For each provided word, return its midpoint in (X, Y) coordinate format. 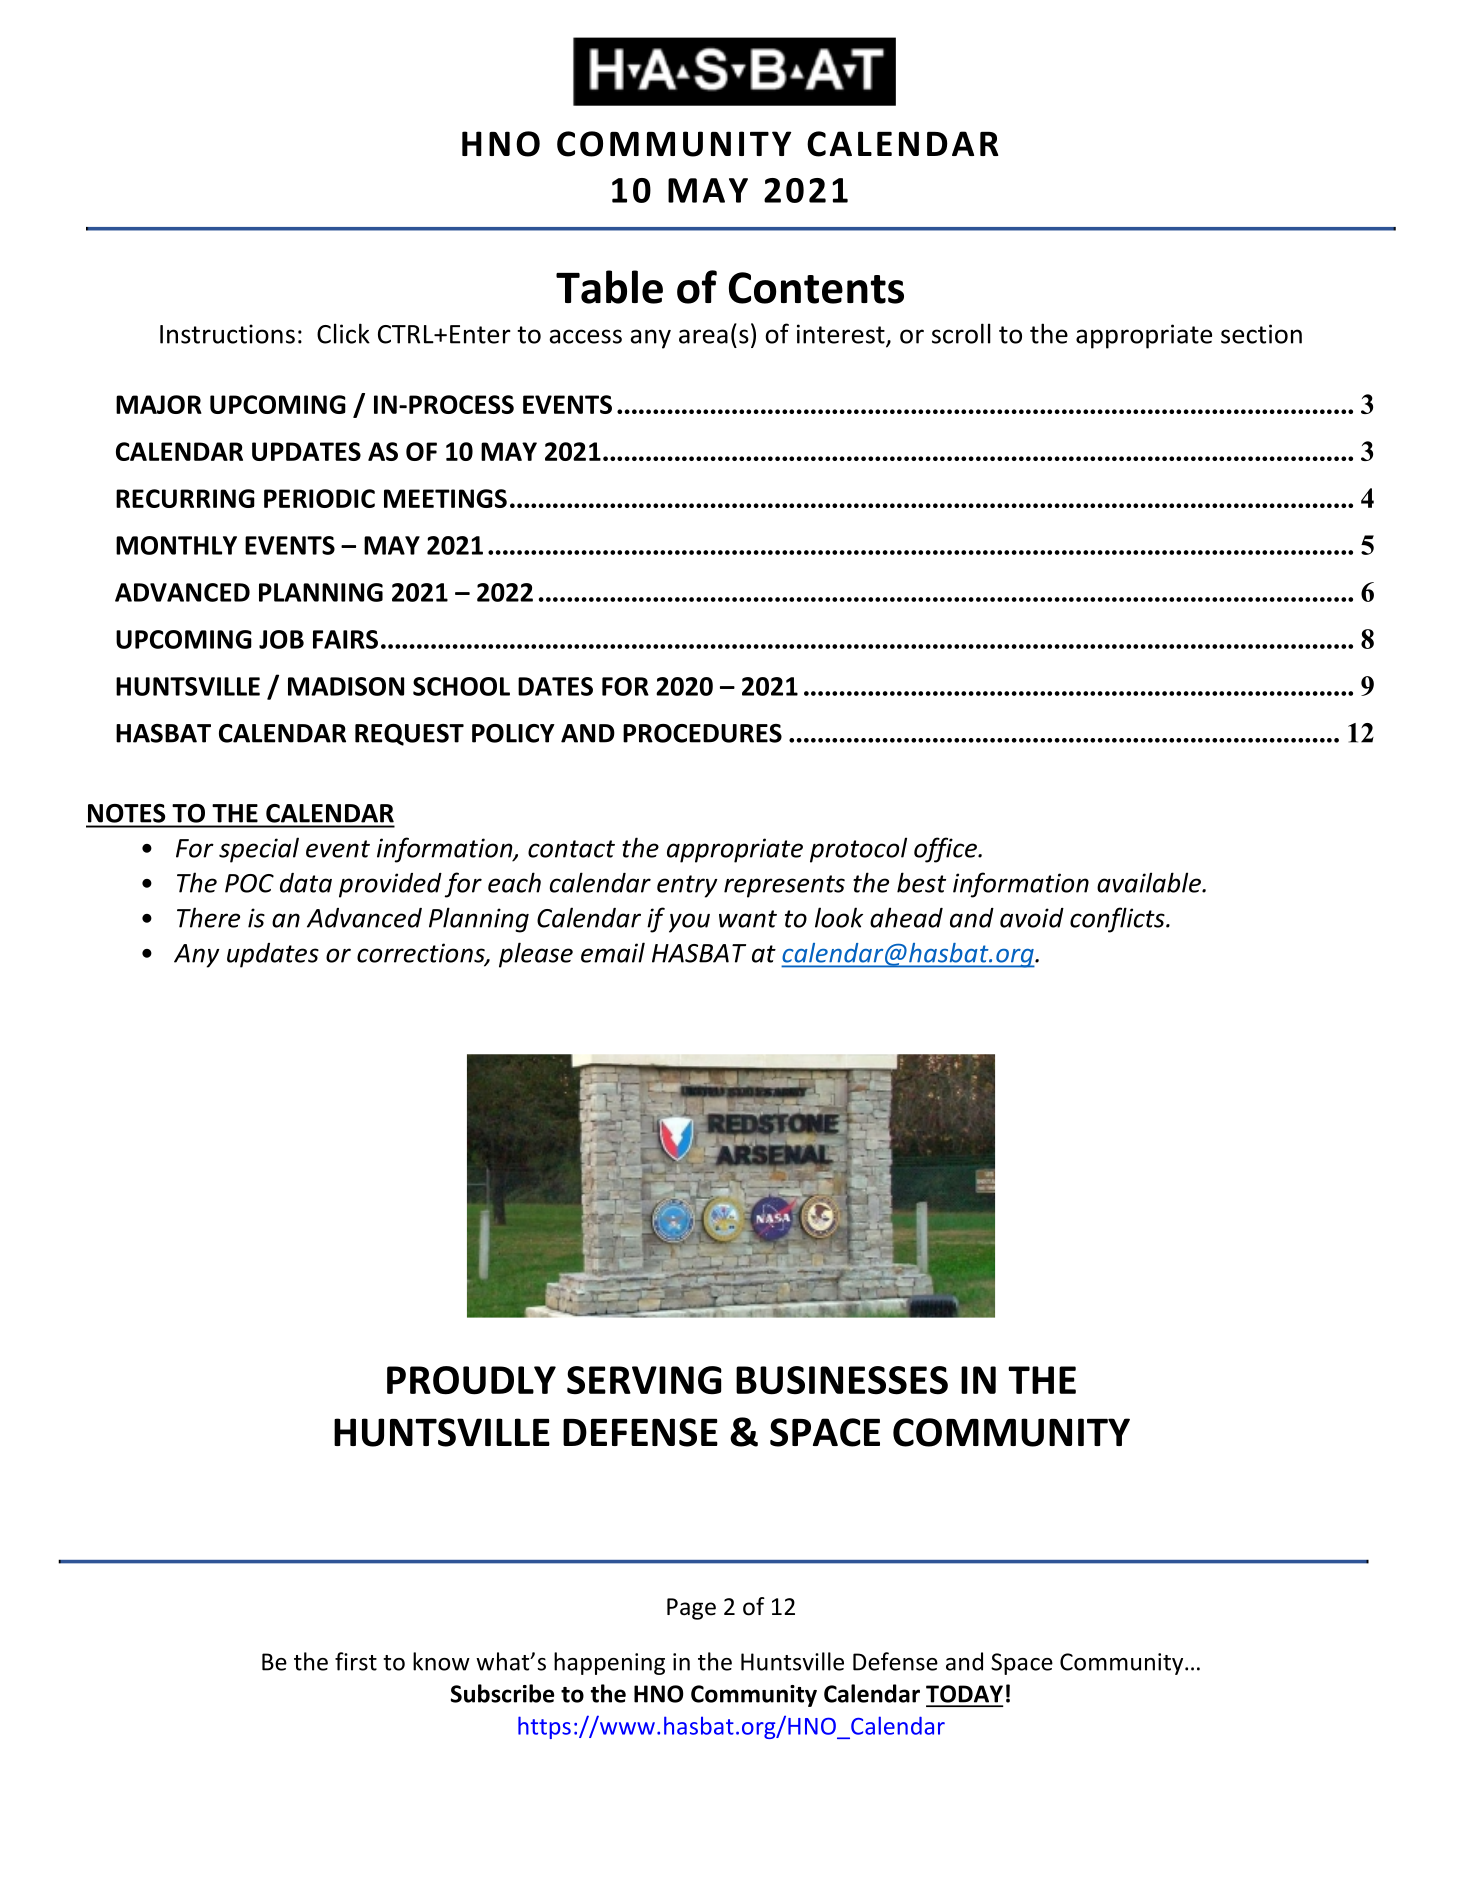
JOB (281, 639)
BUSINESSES (842, 1380)
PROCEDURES (702, 733)
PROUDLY (471, 1380)
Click (343, 333)
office (946, 850)
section (1261, 334)
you (689, 923)
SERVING (644, 1380)
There (208, 917)
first (356, 1661)
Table (609, 287)
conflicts (1118, 920)
